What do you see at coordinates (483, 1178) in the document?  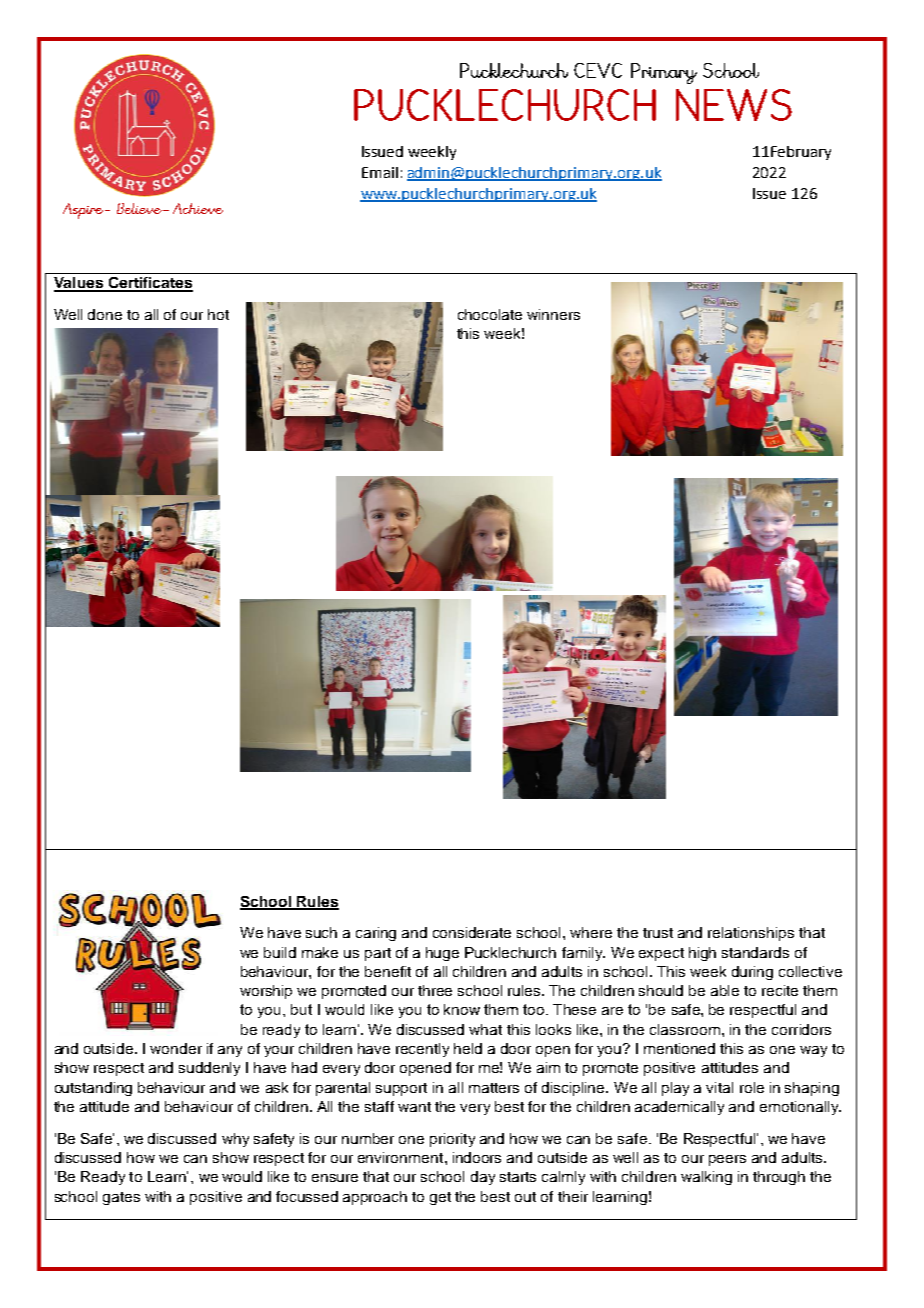 I see `day` at bounding box center [483, 1178].
